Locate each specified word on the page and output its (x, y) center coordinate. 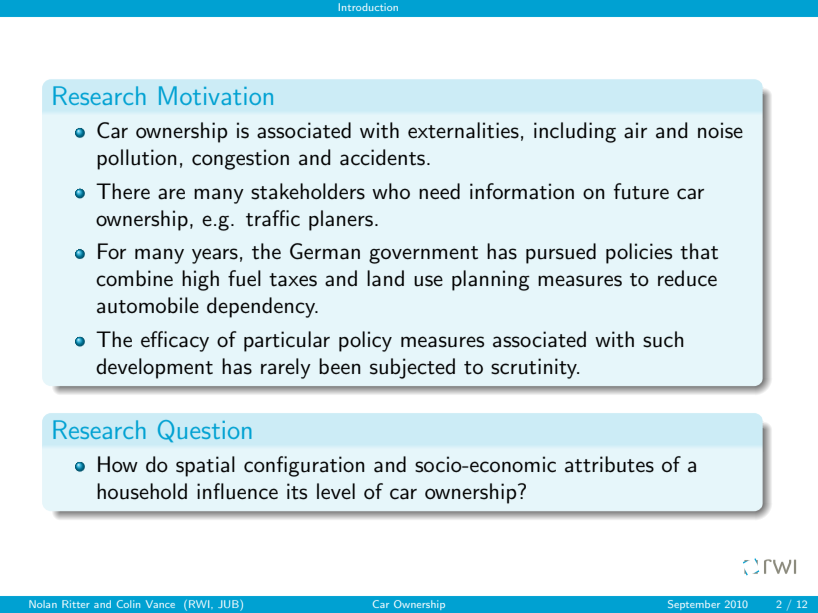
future (641, 191)
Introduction (368, 7)
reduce (687, 278)
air (635, 130)
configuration (304, 466)
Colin (128, 604)
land (385, 278)
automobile (148, 305)
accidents (382, 157)
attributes (609, 464)
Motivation (216, 95)
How (118, 464)
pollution (137, 159)
